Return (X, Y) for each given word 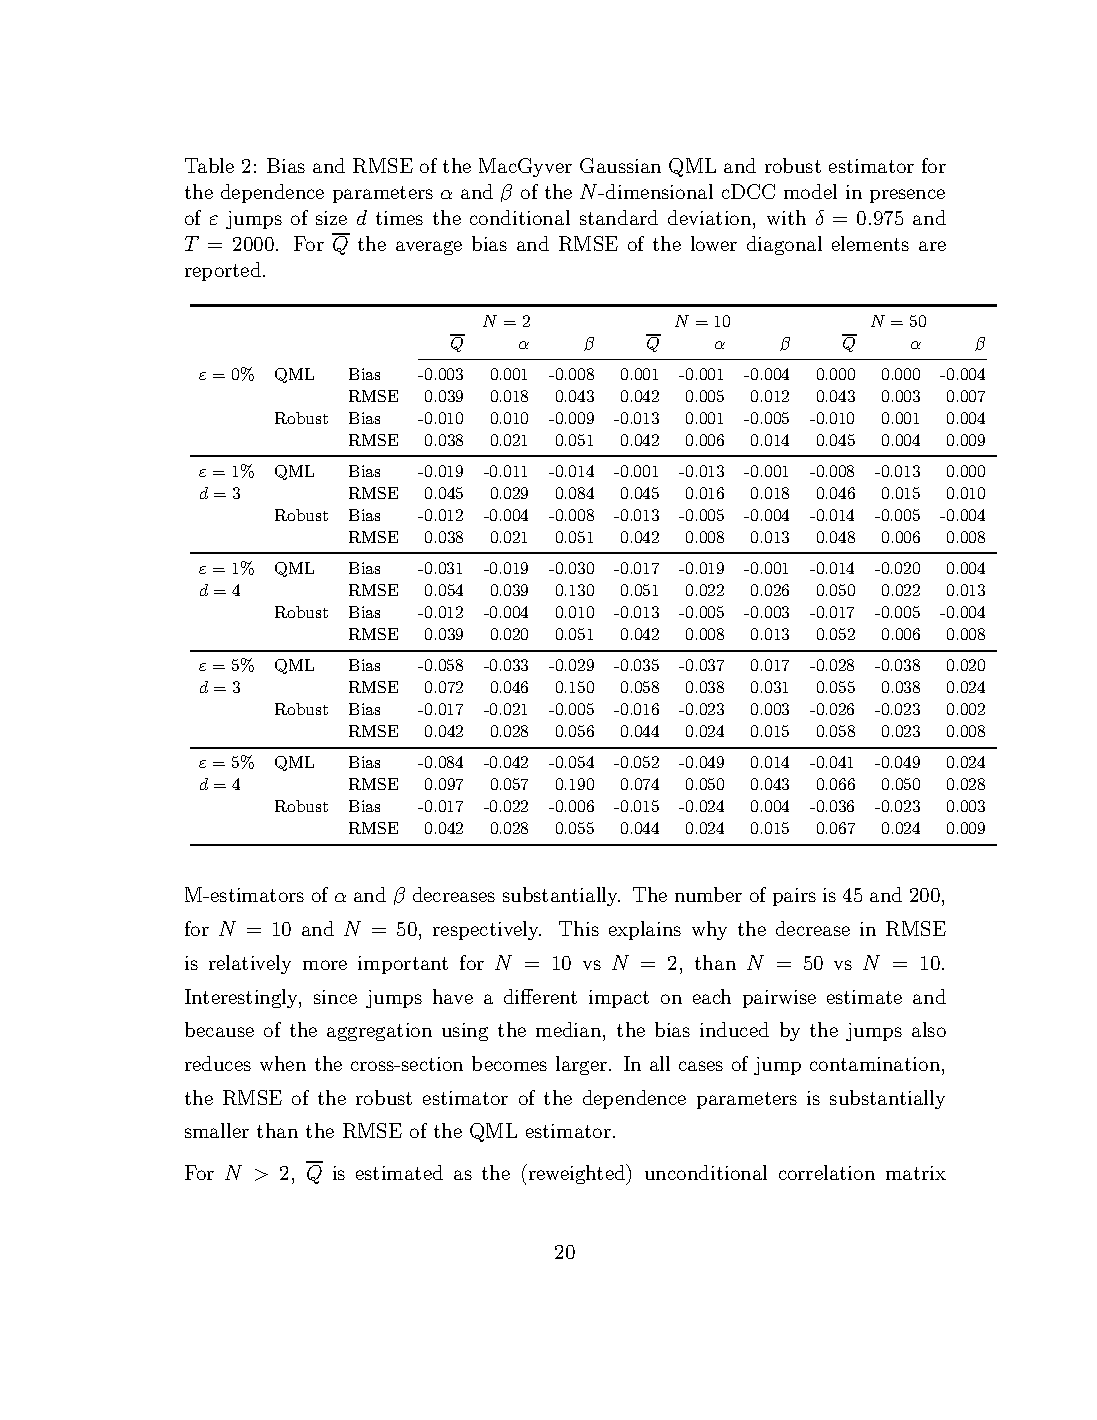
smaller (217, 1130)
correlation (827, 1172)
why (709, 930)
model (810, 191)
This (579, 928)
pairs (794, 897)
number (708, 894)
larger (583, 1065)
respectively (487, 930)
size (331, 218)
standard (619, 217)
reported (224, 271)
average (429, 248)
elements (870, 243)
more (325, 965)
